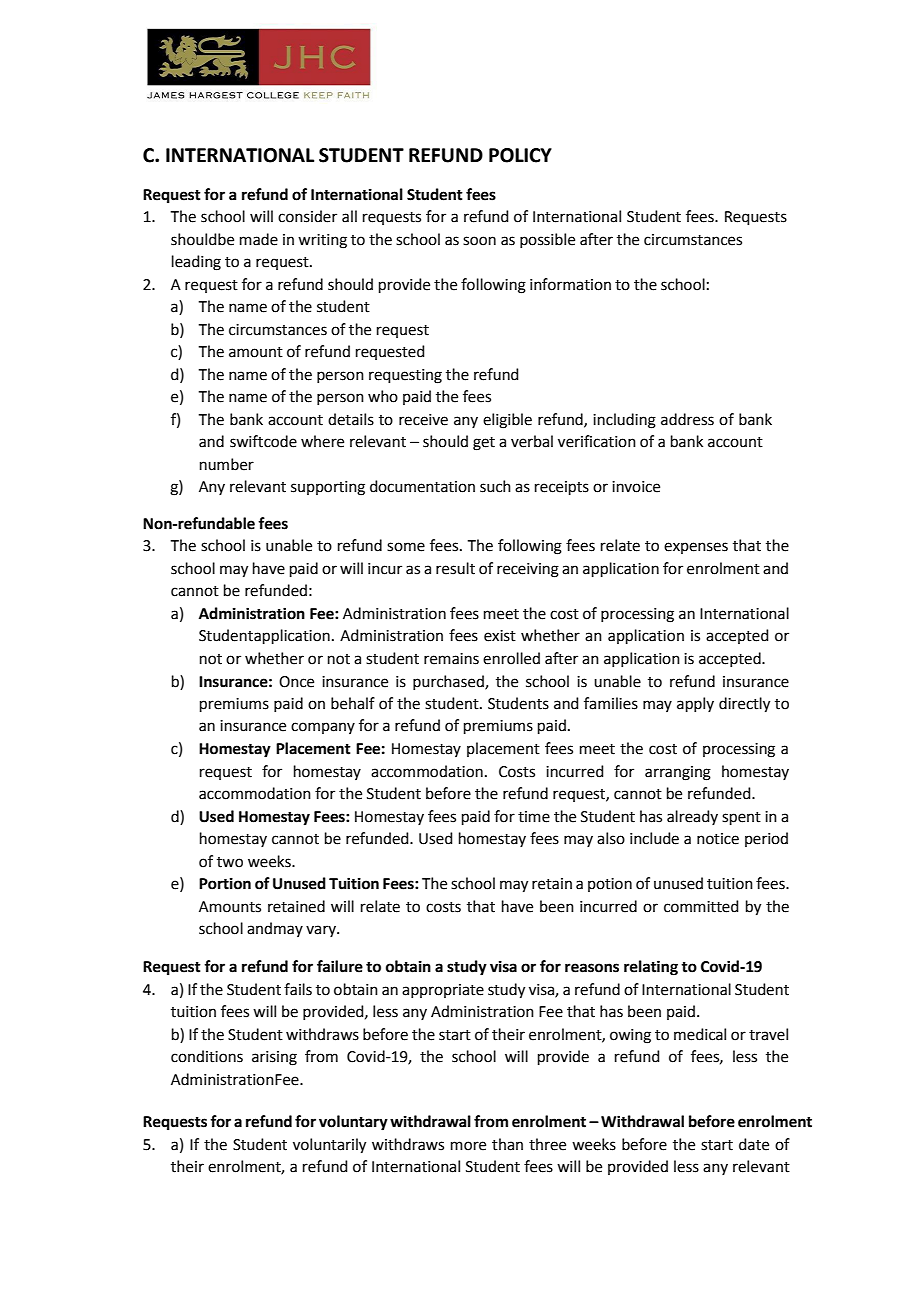 The height and width of the image is (1308, 924). Describe the element at coordinates (547, 240) in the image. I see `possible` at that location.
